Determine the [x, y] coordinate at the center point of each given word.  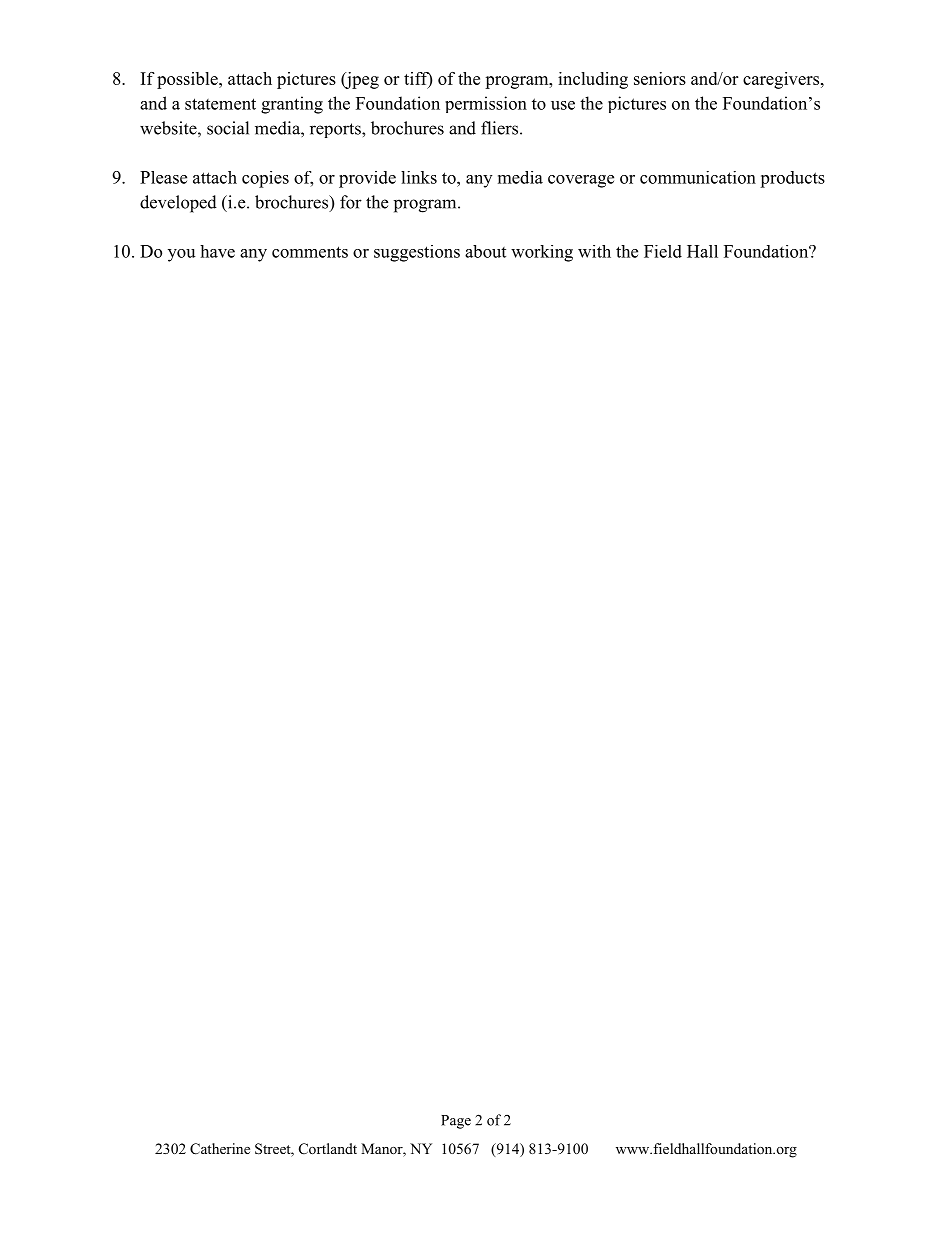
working [542, 253]
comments [310, 252]
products [792, 179]
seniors [660, 78]
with [594, 251]
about [485, 251]
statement [220, 104]
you [182, 255]
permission [486, 104]
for [351, 202]
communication [698, 177]
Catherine [220, 1149]
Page [456, 1122]
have [217, 251]
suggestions [417, 253]
